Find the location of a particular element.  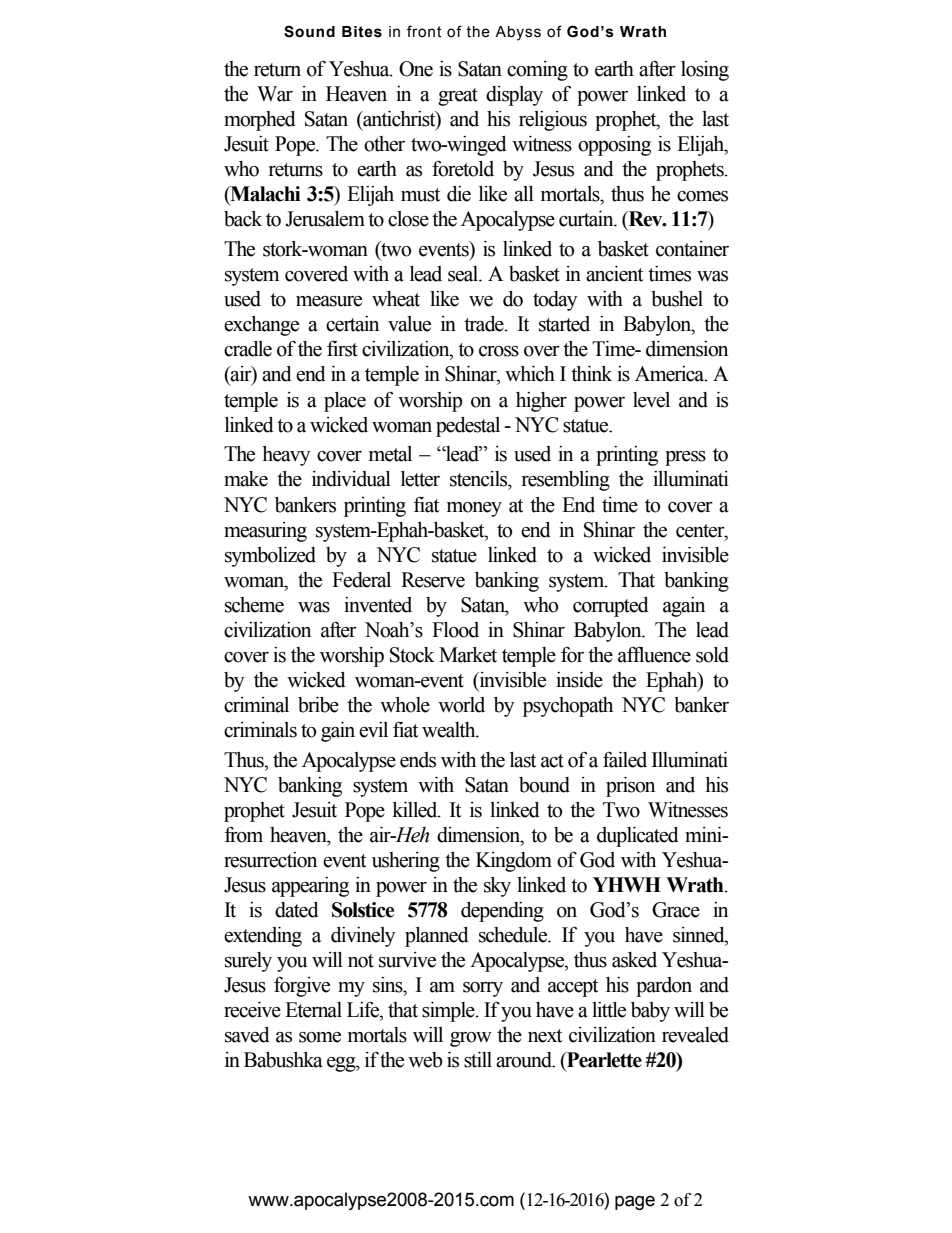

losing is located at coordinates (705, 71).
